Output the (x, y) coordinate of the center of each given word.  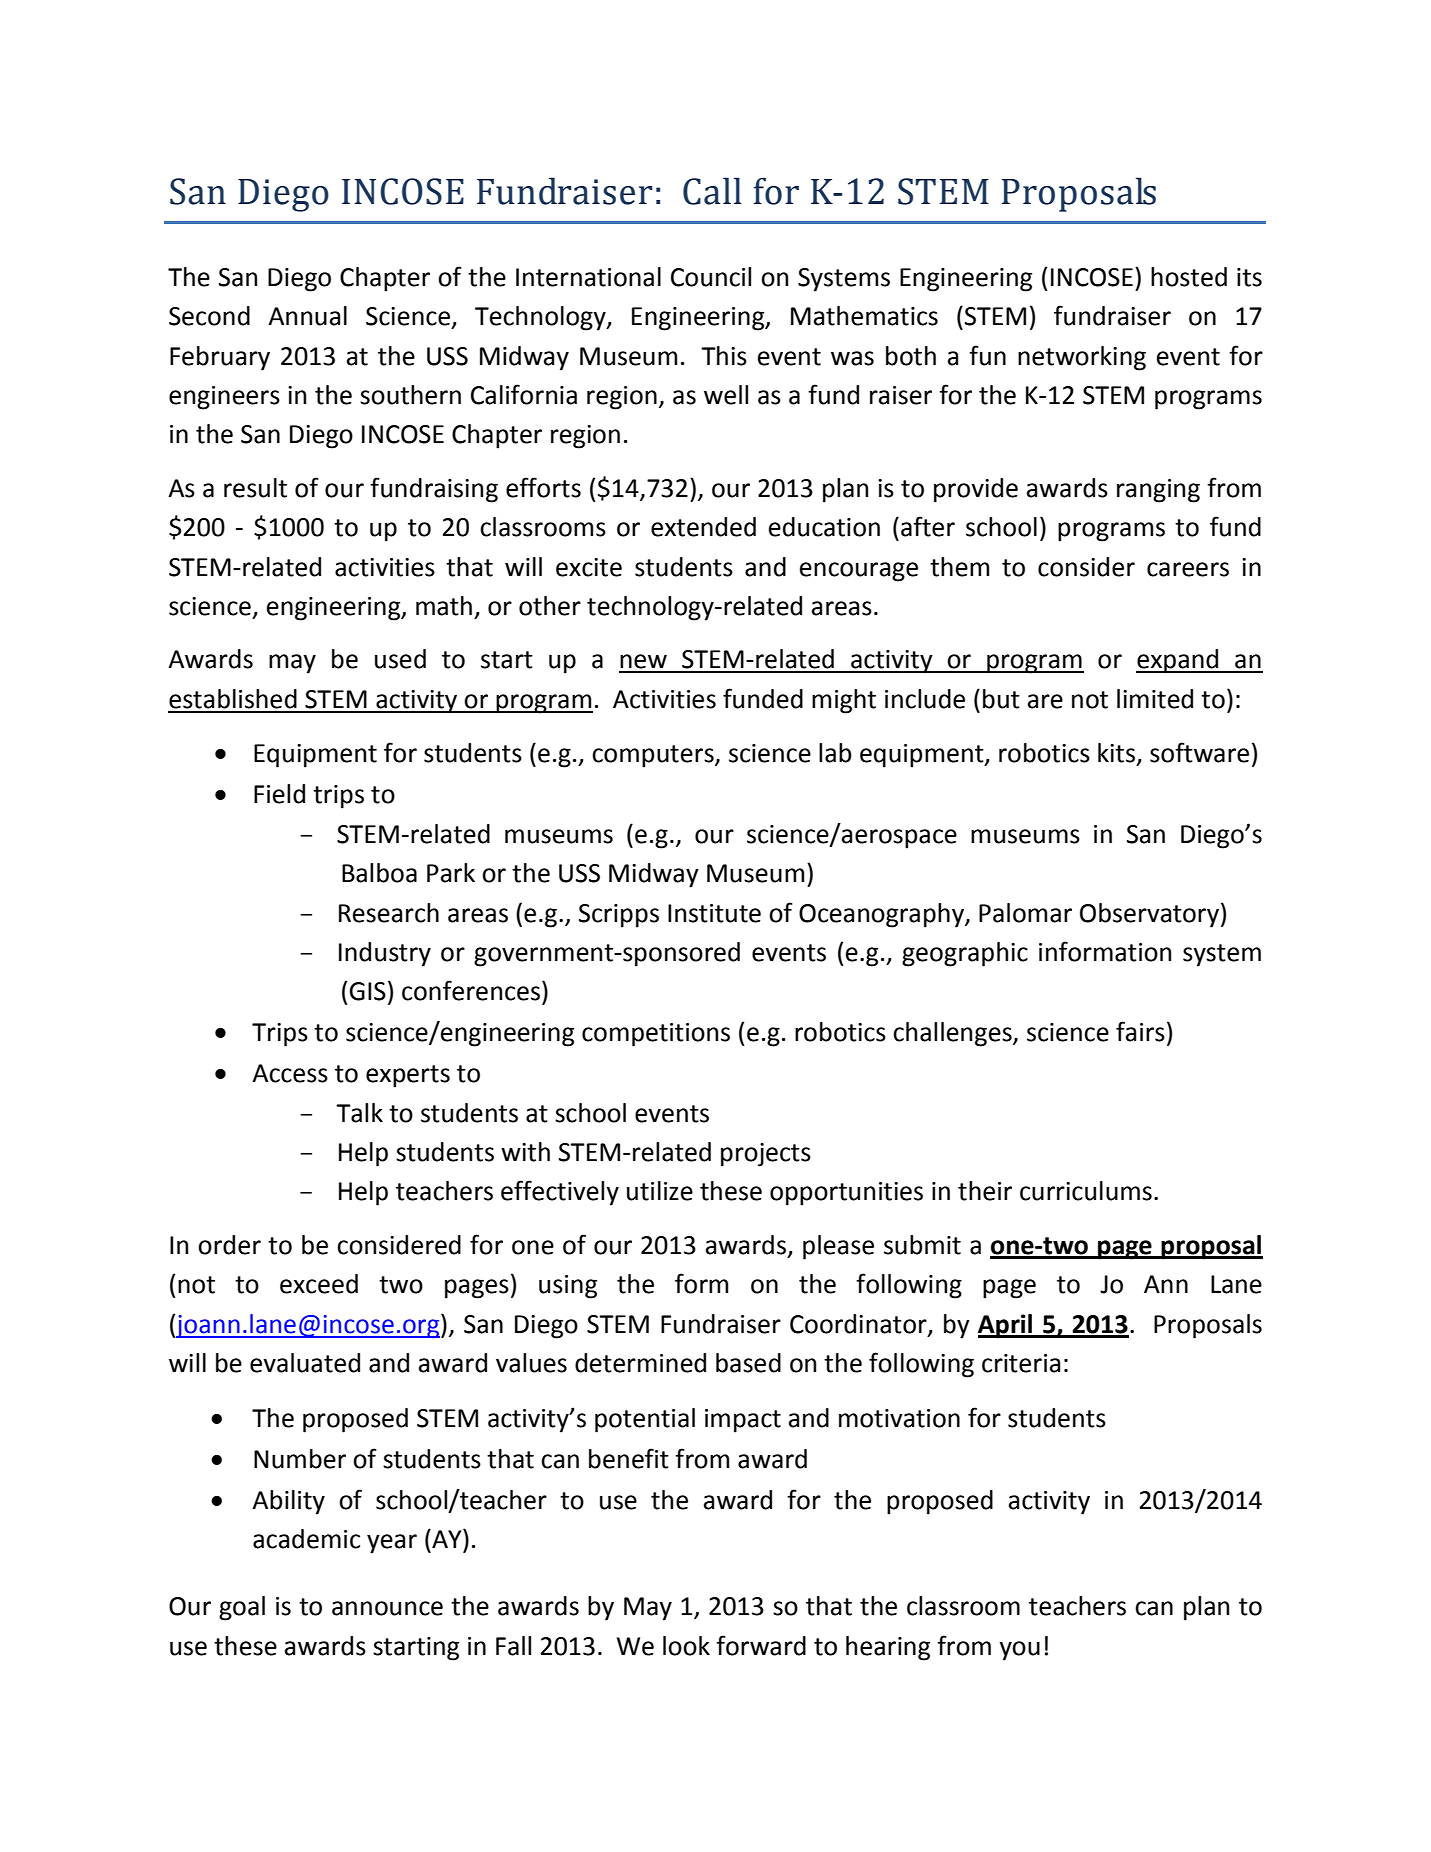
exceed (319, 1284)
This (724, 356)
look (686, 1646)
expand (1178, 661)
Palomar (1025, 913)
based (748, 1363)
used (400, 659)
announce (387, 1608)
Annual (307, 316)
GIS (367, 991)
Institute (714, 913)
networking (1082, 358)
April (1006, 1326)
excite (589, 567)
